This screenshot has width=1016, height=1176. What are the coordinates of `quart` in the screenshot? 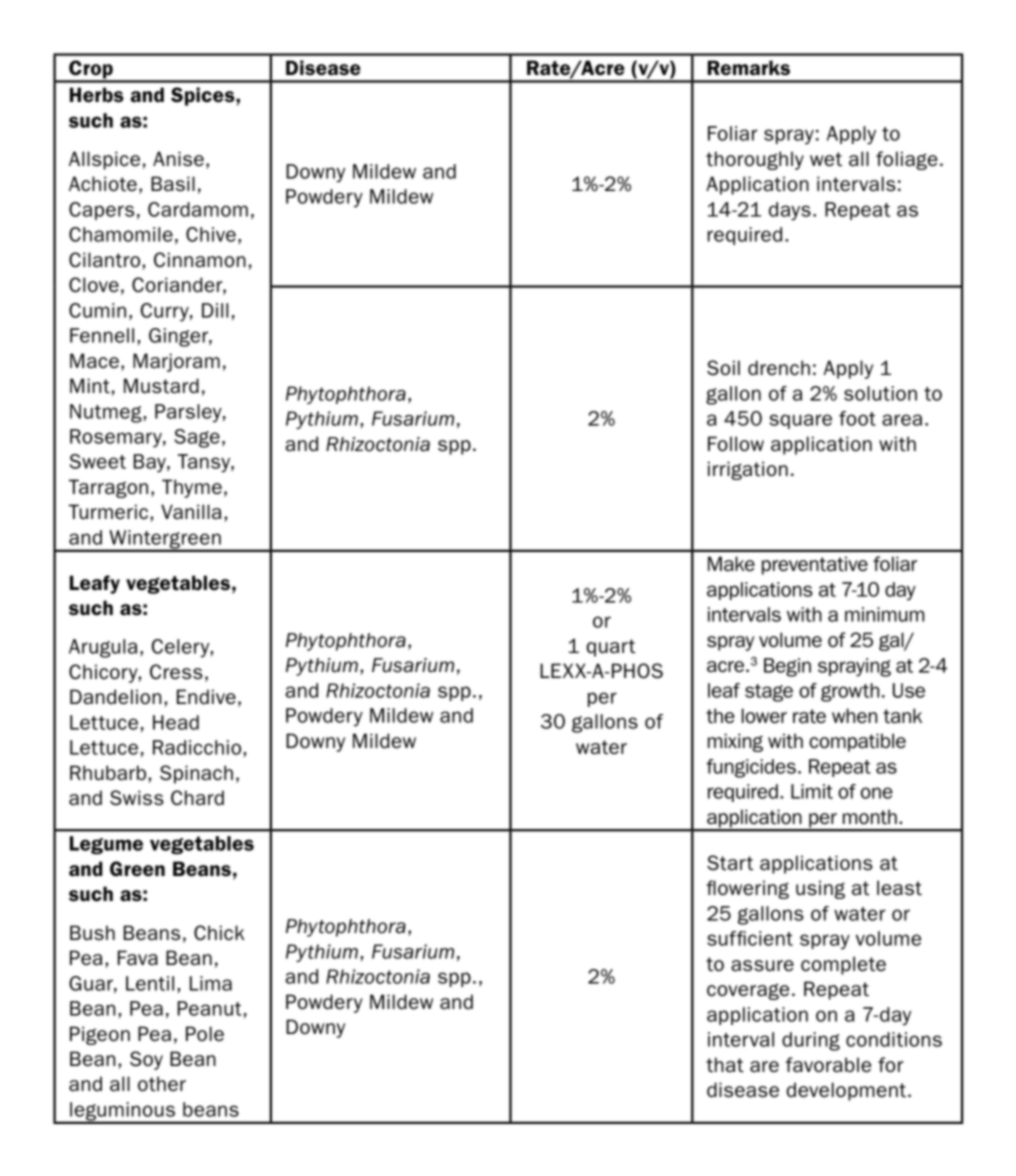 It's located at (610, 648).
